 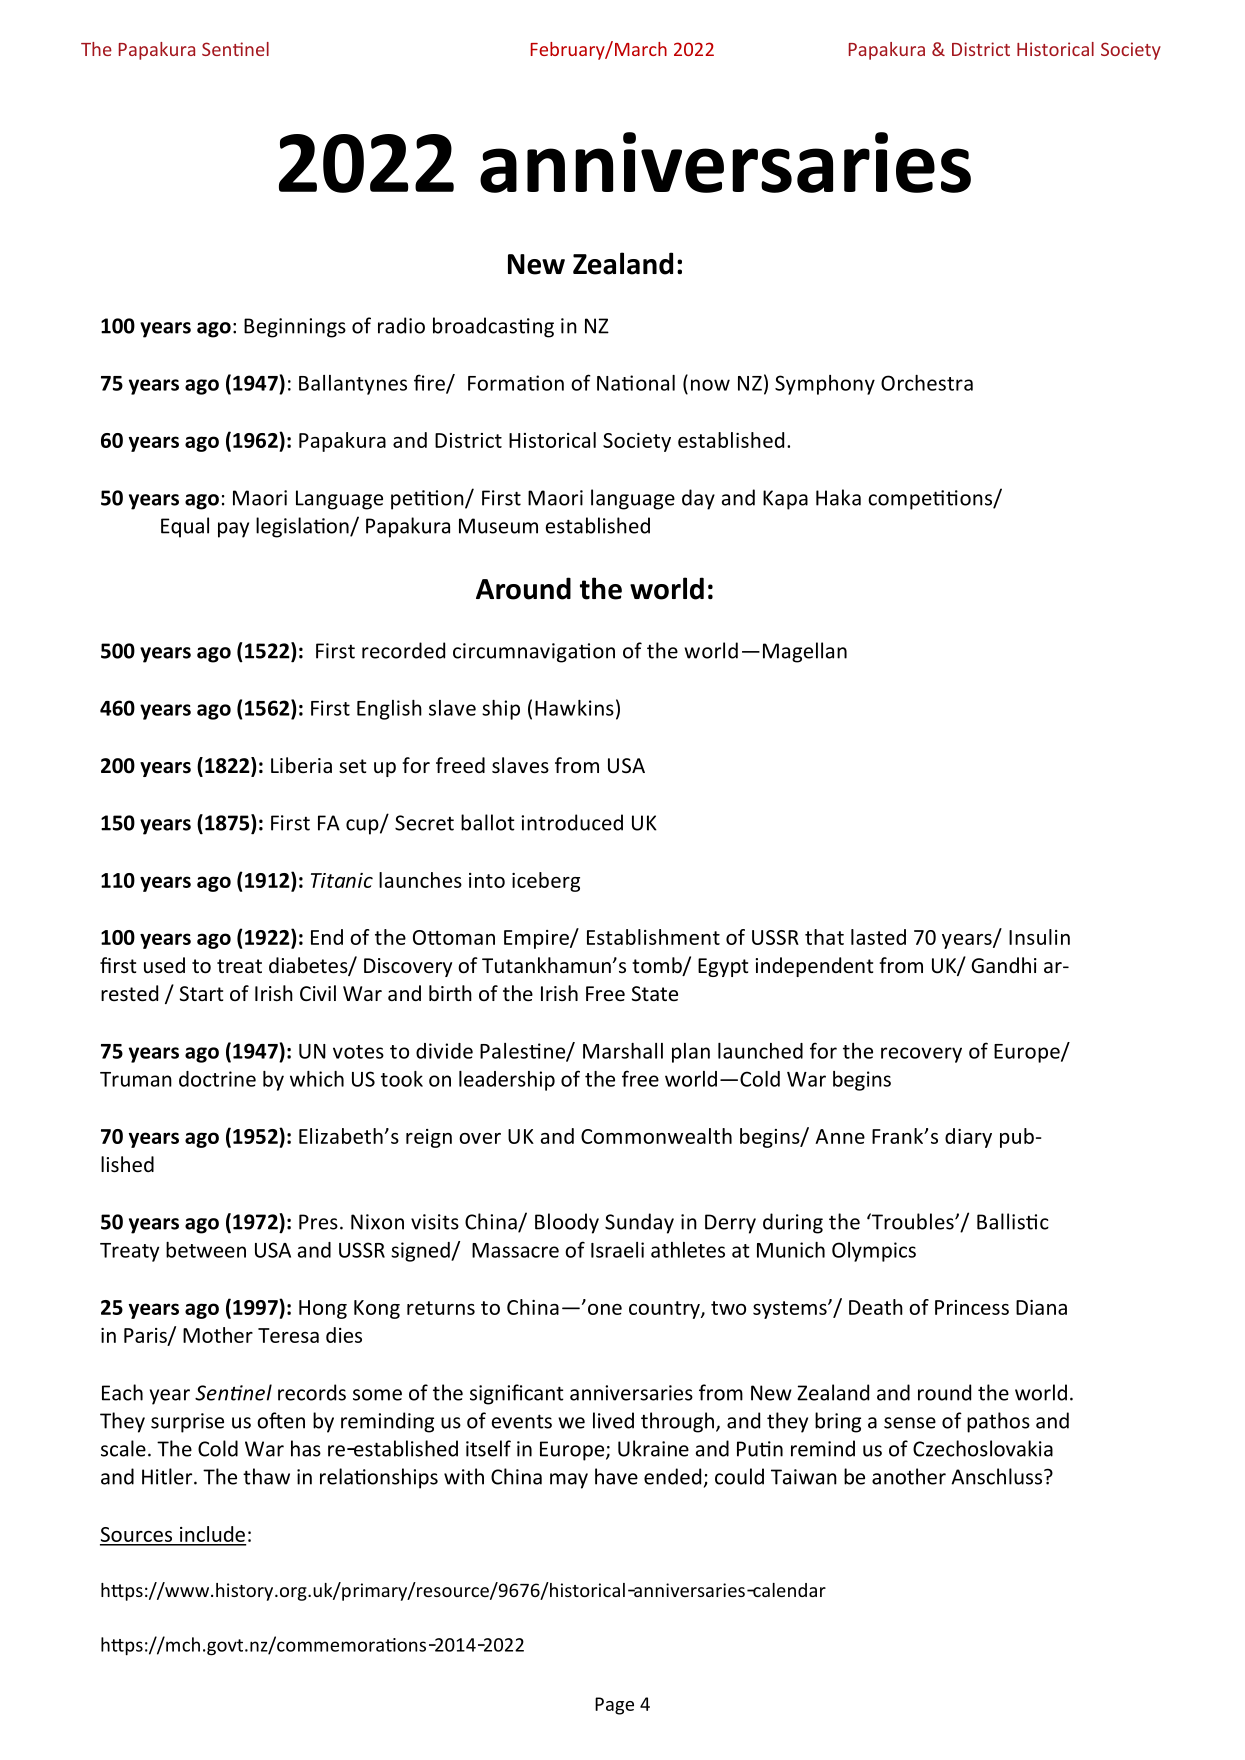 What do you see at coordinates (572, 822) in the screenshot?
I see `introduced` at bounding box center [572, 822].
